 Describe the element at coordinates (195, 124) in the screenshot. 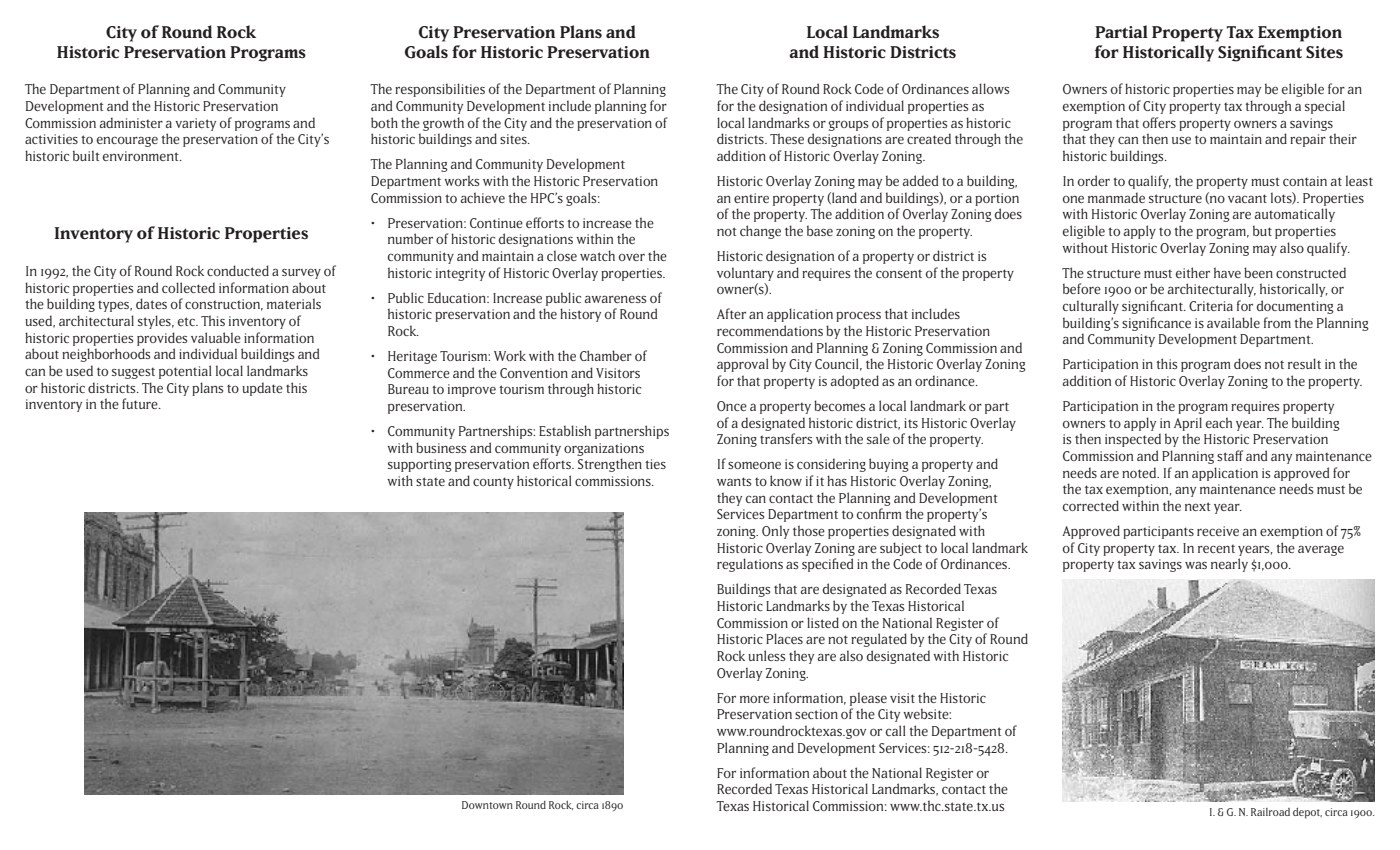

I see `variety` at that location.
